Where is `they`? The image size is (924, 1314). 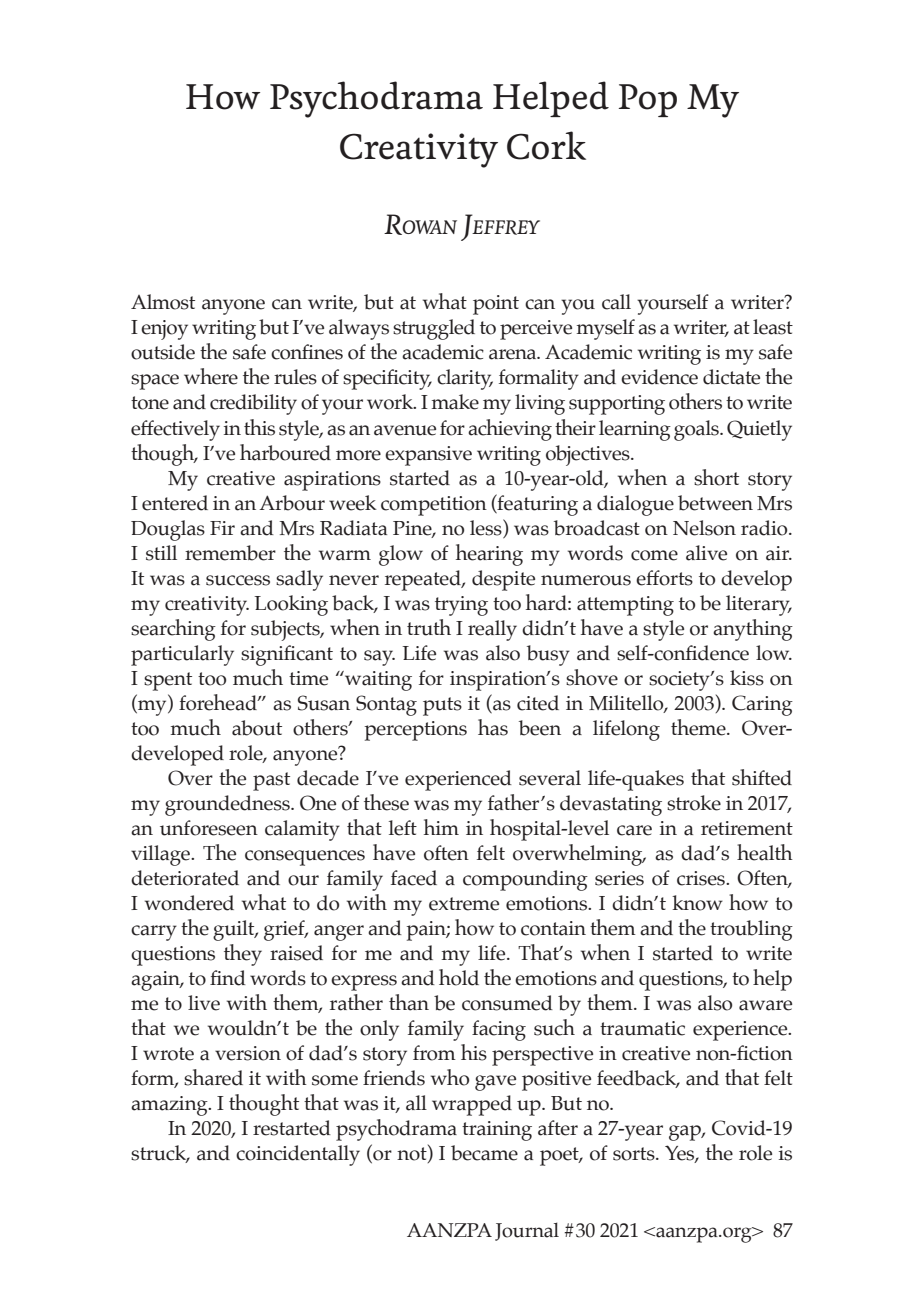 they is located at coordinates (243, 955).
